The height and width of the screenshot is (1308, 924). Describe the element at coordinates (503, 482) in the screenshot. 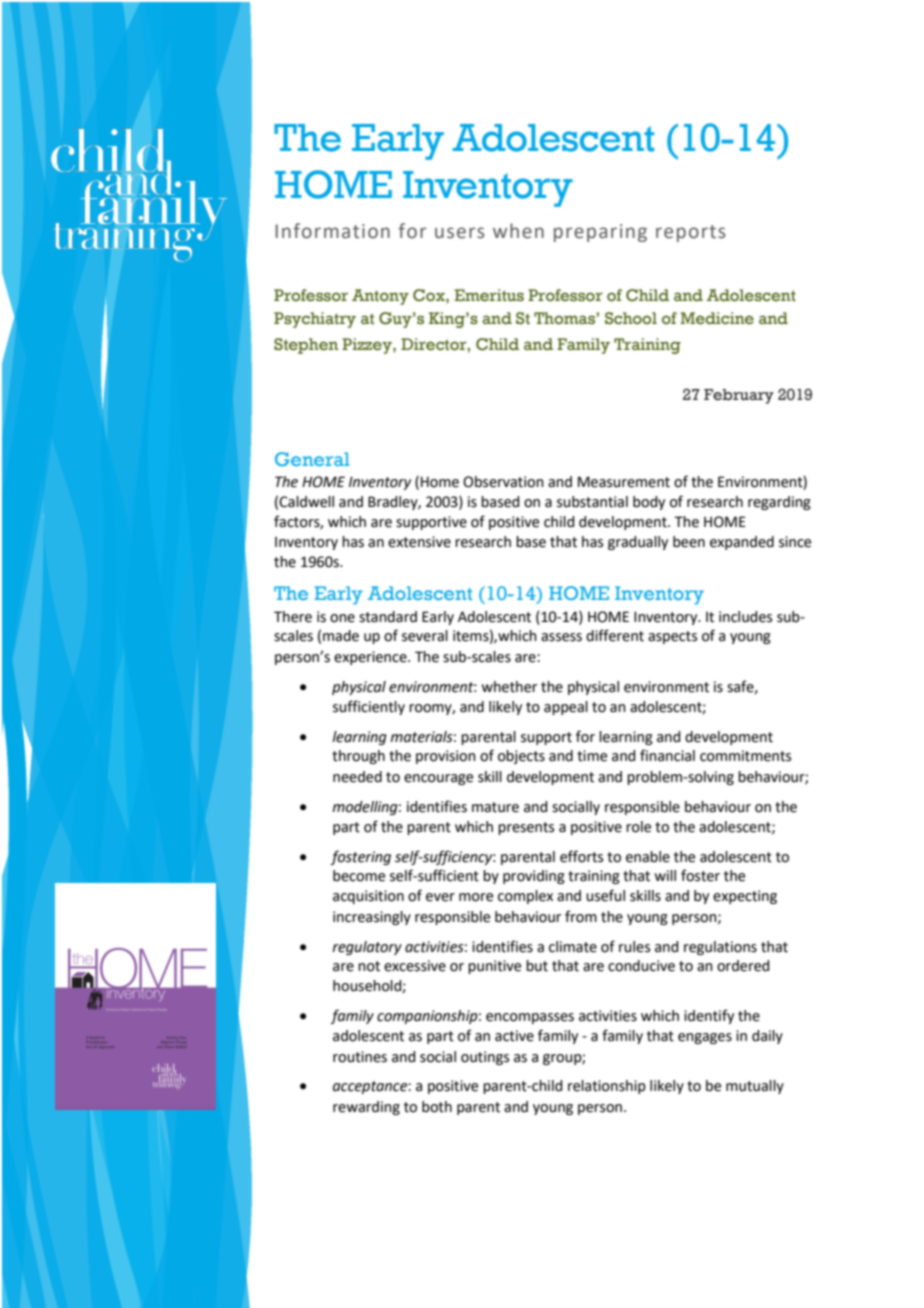

I see `Observation` at that location.
